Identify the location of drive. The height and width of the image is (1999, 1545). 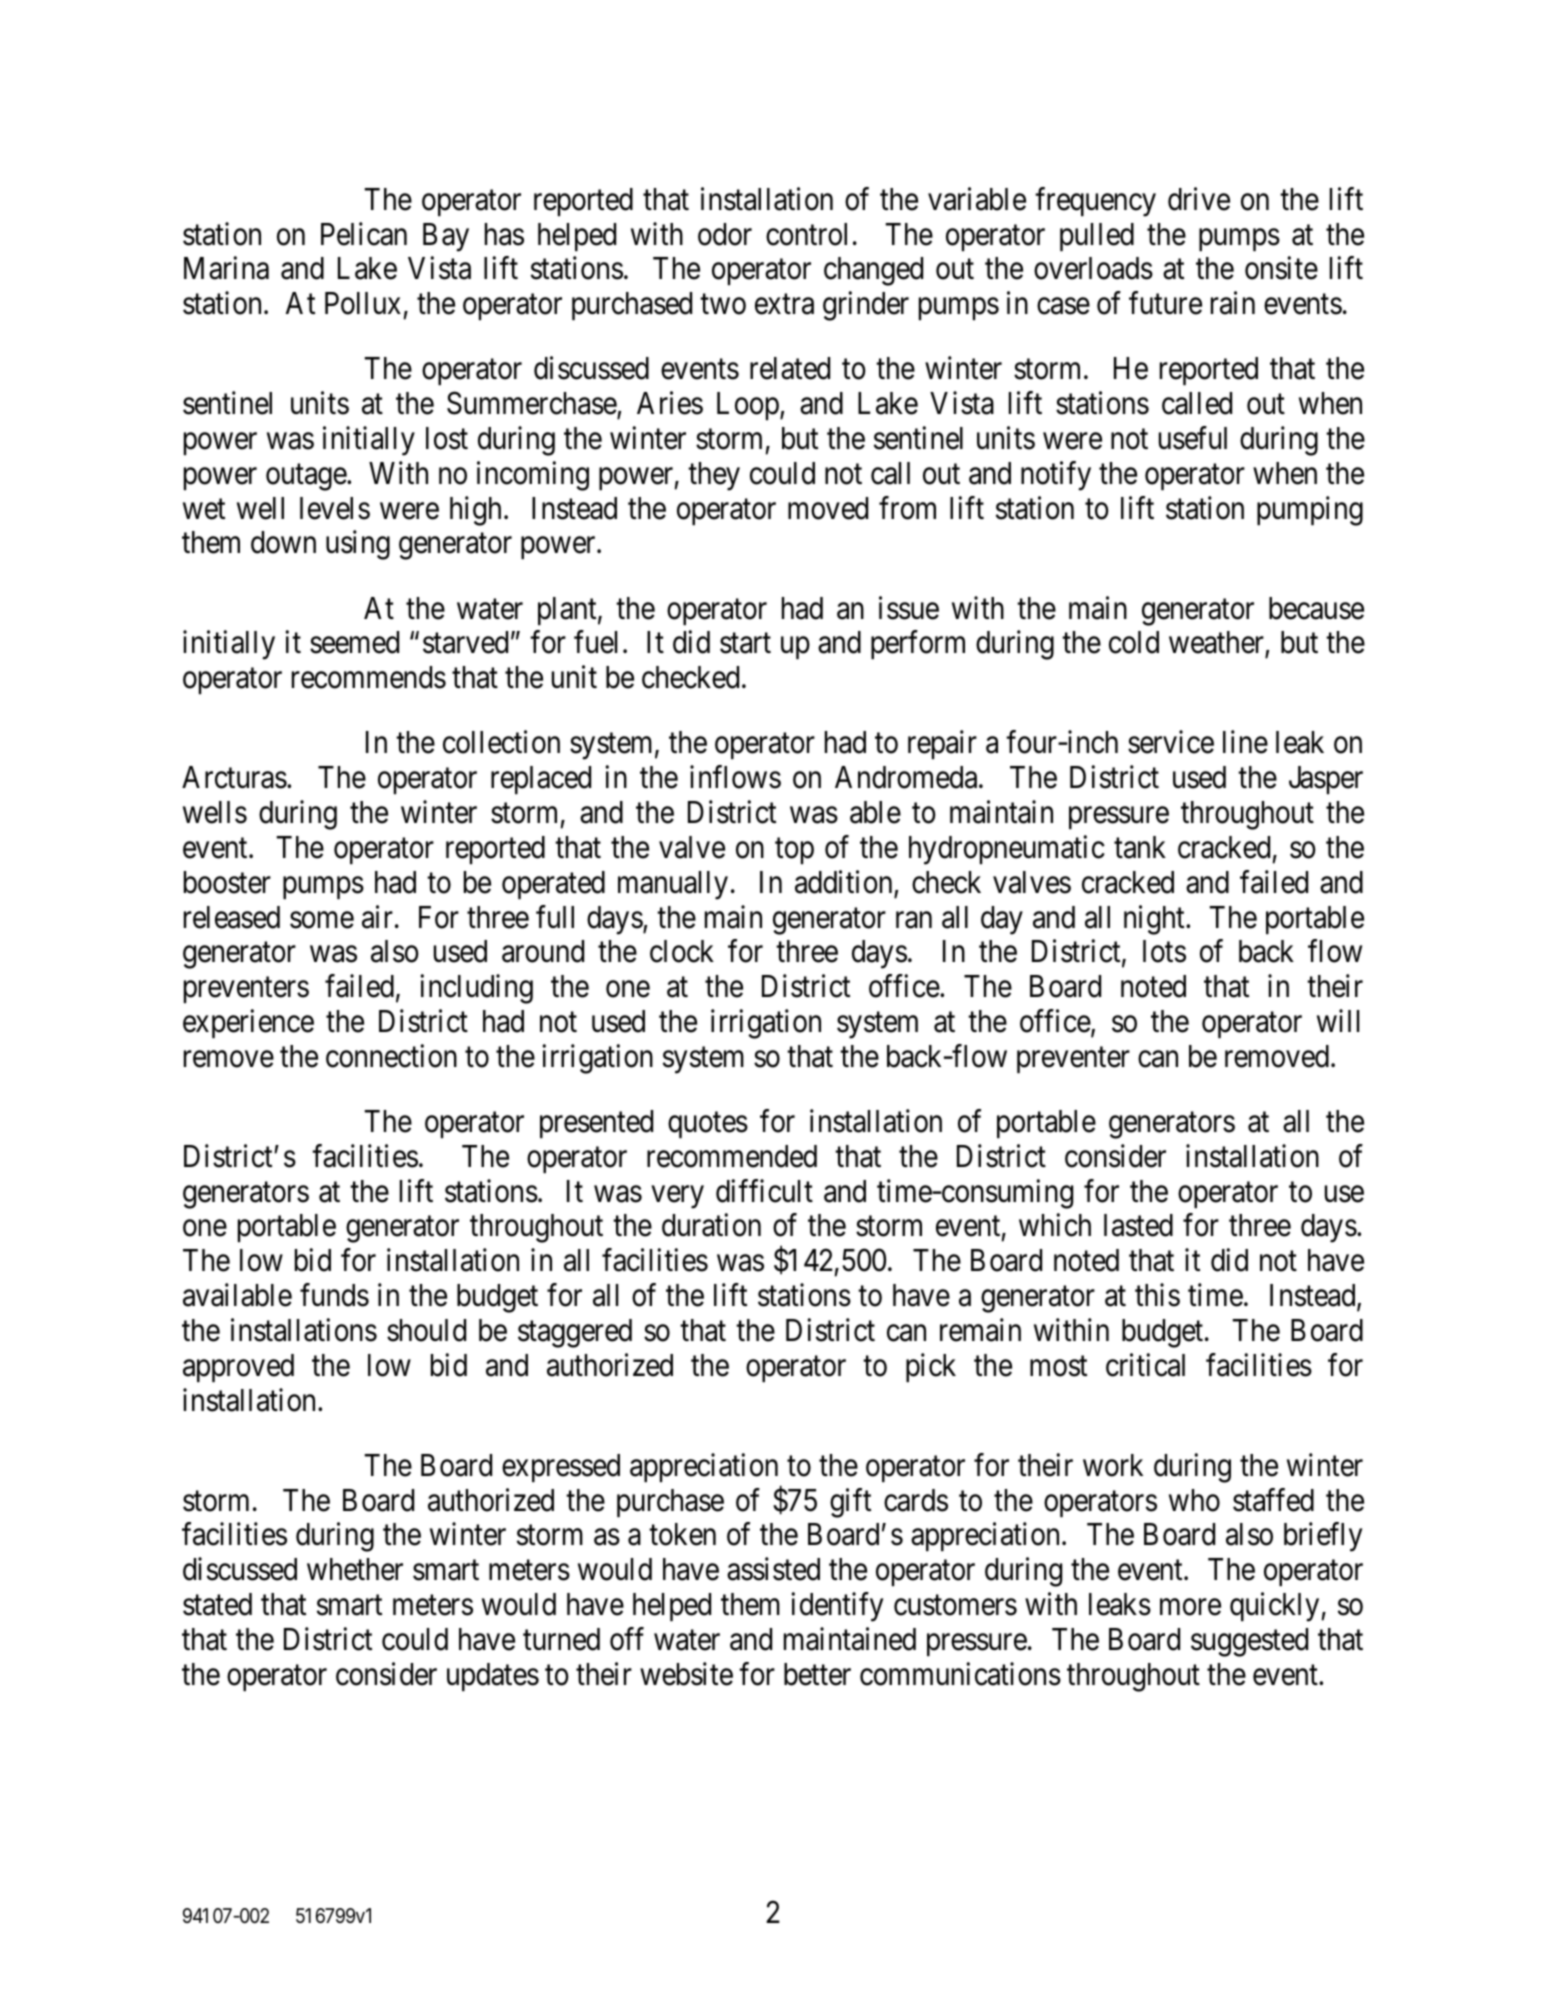
(1199, 199).
